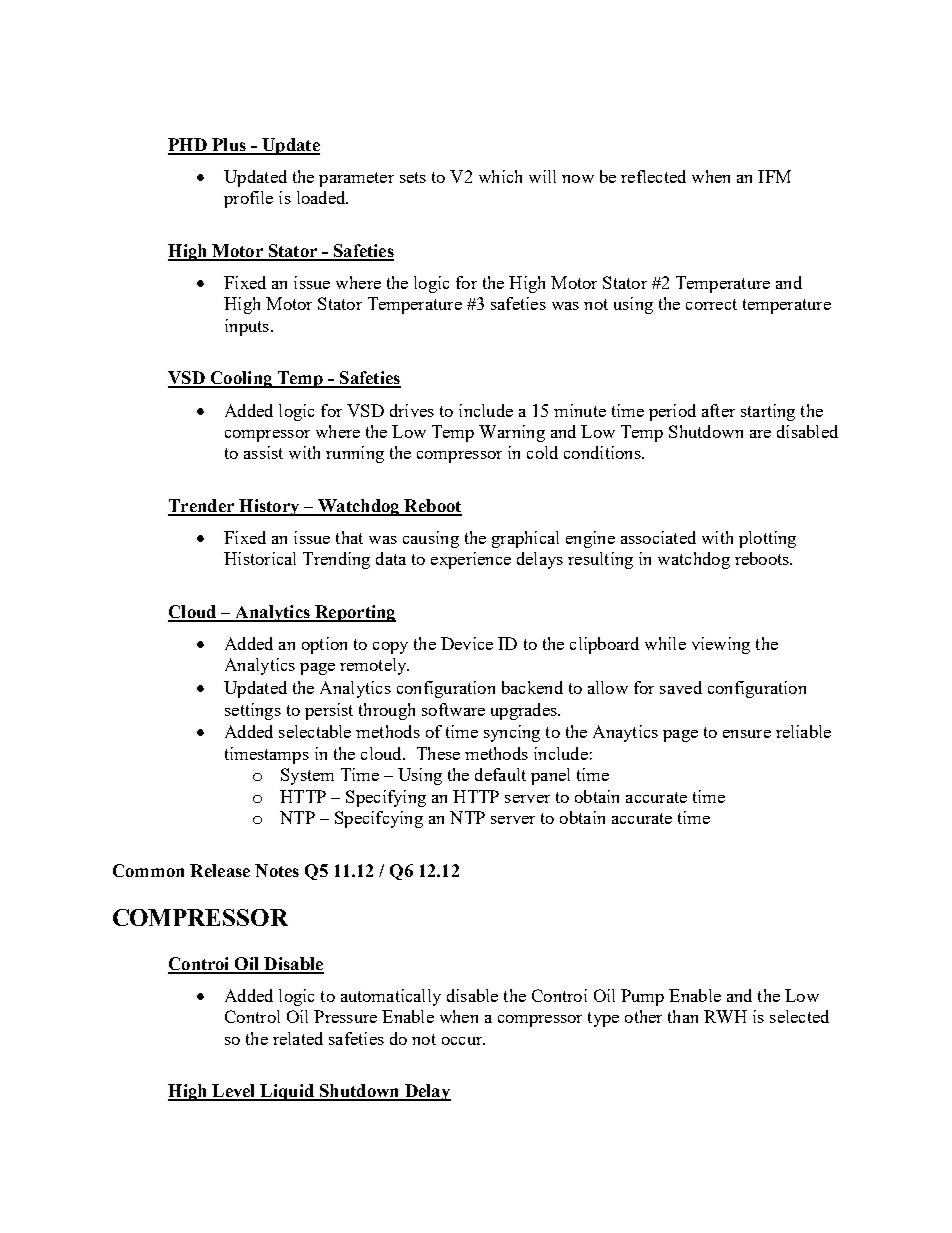 This image has height=1233, width=952. What do you see at coordinates (391, 997) in the image?
I see `automatically` at bounding box center [391, 997].
